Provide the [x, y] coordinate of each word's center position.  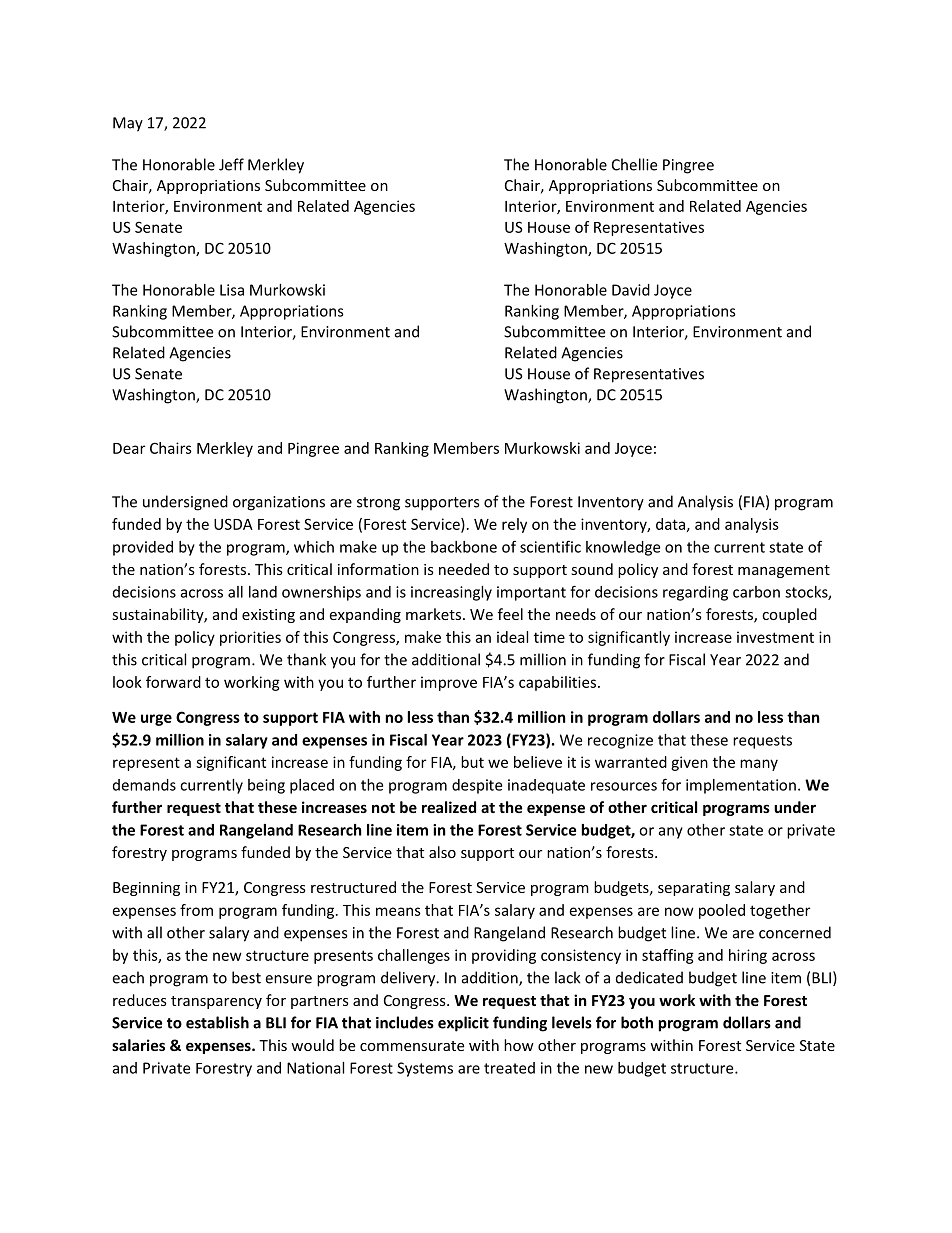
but [472, 762]
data [670, 524]
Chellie [634, 164]
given [689, 763]
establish [217, 1022]
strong [378, 504]
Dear [129, 448]
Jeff [231, 164]
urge [156, 720]
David [631, 290]
